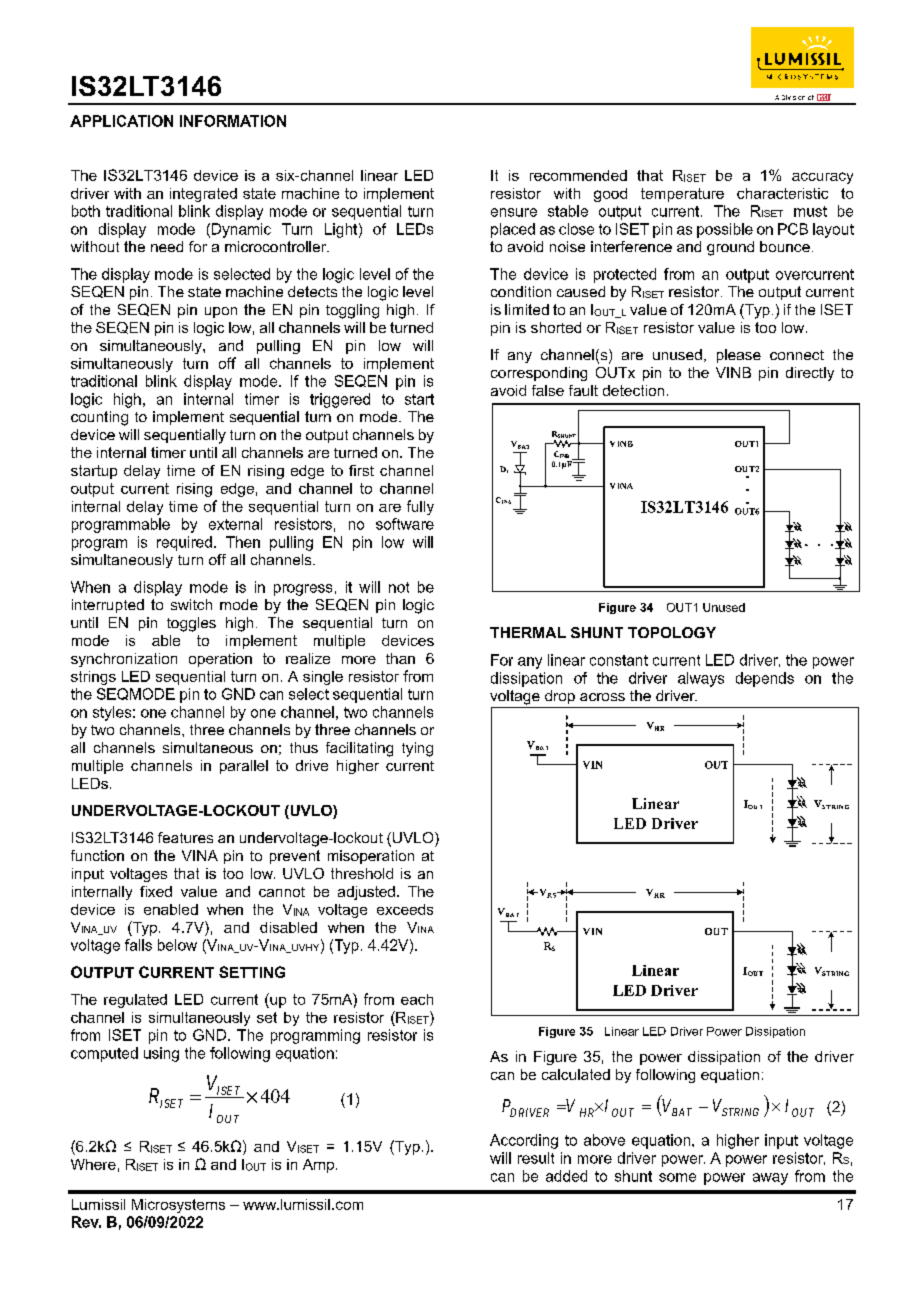 The width and height of the screenshot is (924, 1308). What do you see at coordinates (672, 632) in the screenshot?
I see `TOPOLOGY` at bounding box center [672, 632].
